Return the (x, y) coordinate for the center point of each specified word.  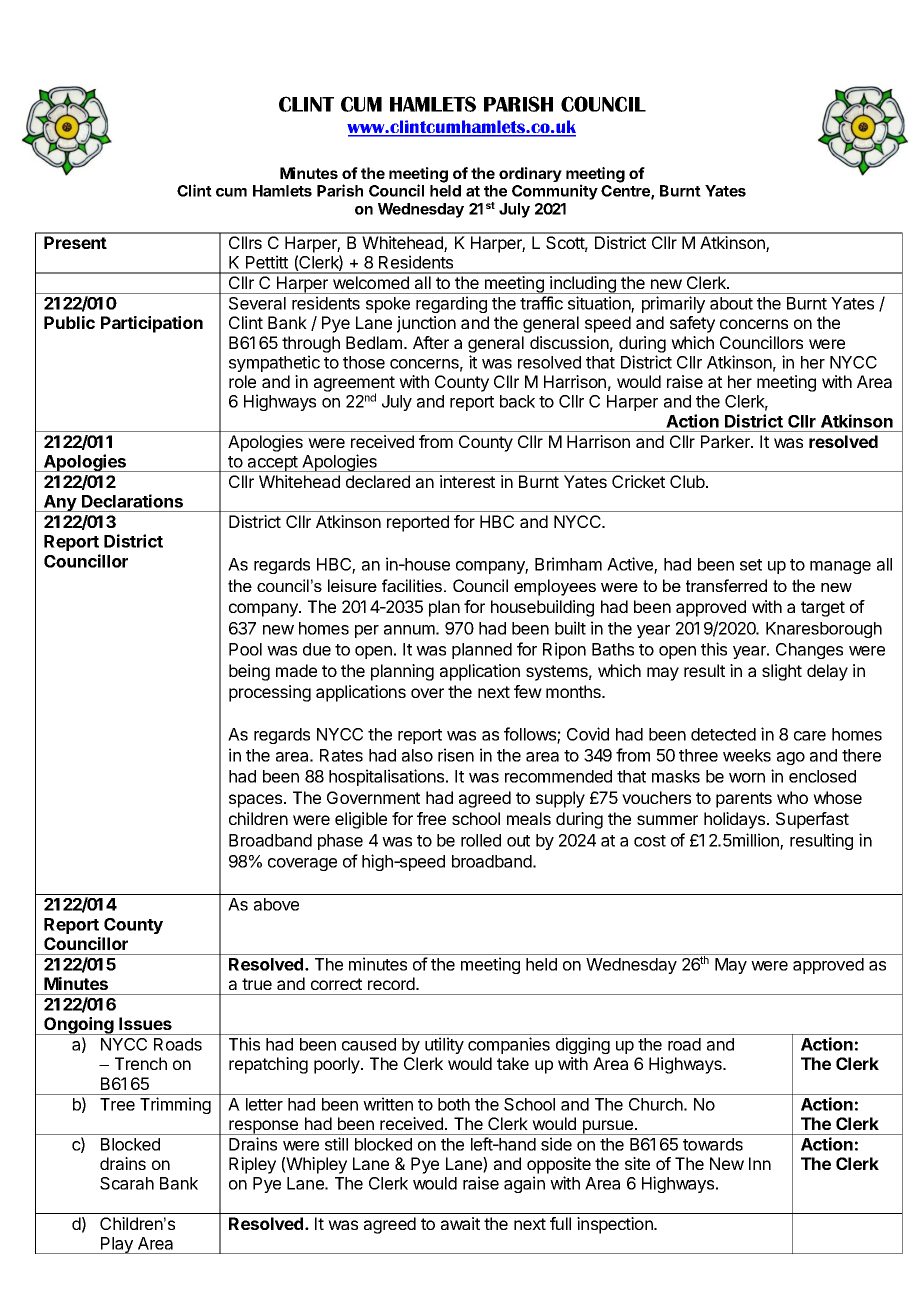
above (276, 904)
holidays (734, 820)
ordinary (530, 174)
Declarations (132, 501)
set (751, 565)
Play (117, 1245)
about (731, 303)
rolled (481, 840)
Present (75, 242)
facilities (413, 585)
